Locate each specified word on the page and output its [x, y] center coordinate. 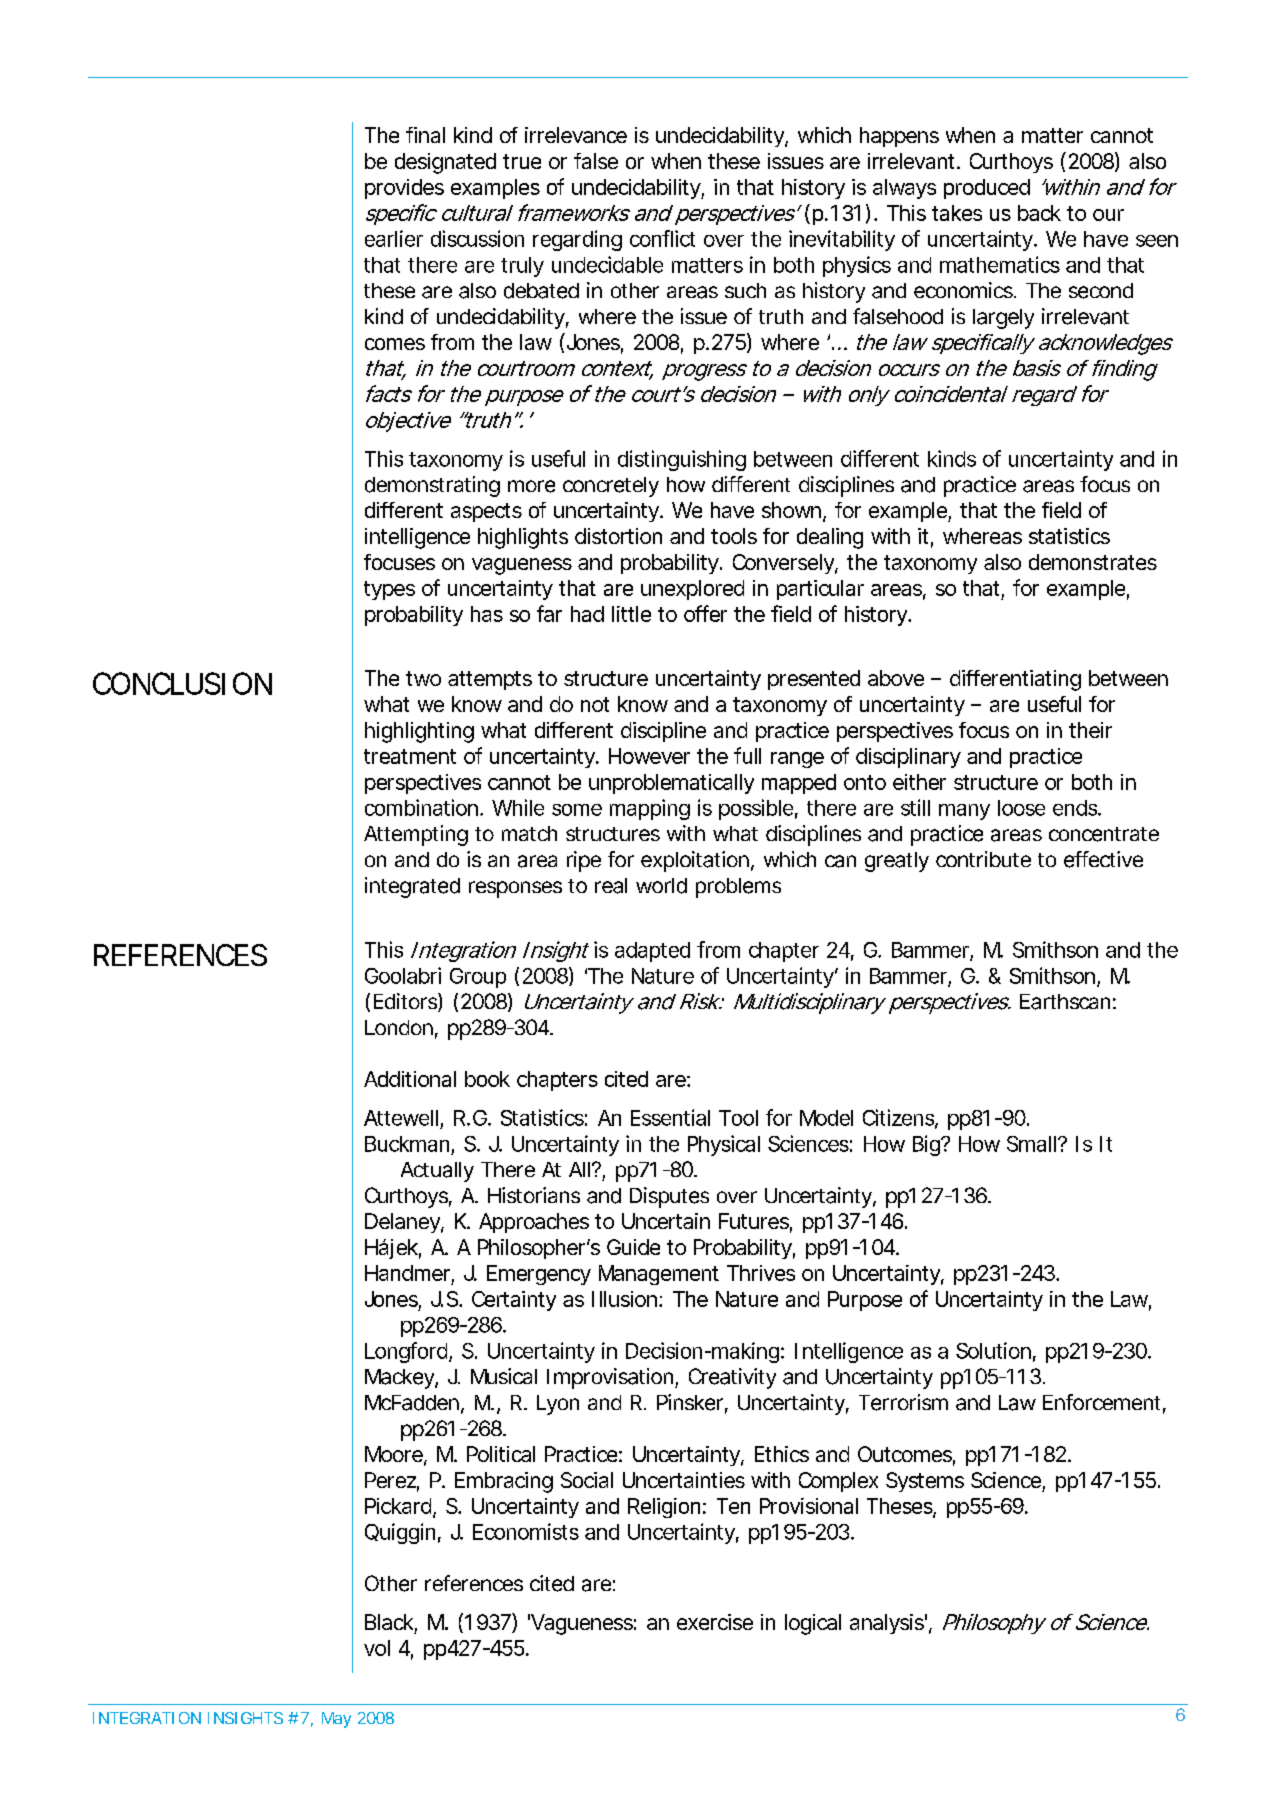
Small [1031, 1144]
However [649, 756]
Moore [395, 1455]
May [336, 1720]
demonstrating [432, 486]
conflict [662, 238]
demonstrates [1093, 562]
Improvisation [611, 1378]
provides [404, 189]
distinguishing [682, 460]
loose [1021, 808]
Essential [670, 1117]
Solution [993, 1350]
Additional [410, 1079]
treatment [410, 756]
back [1039, 213]
